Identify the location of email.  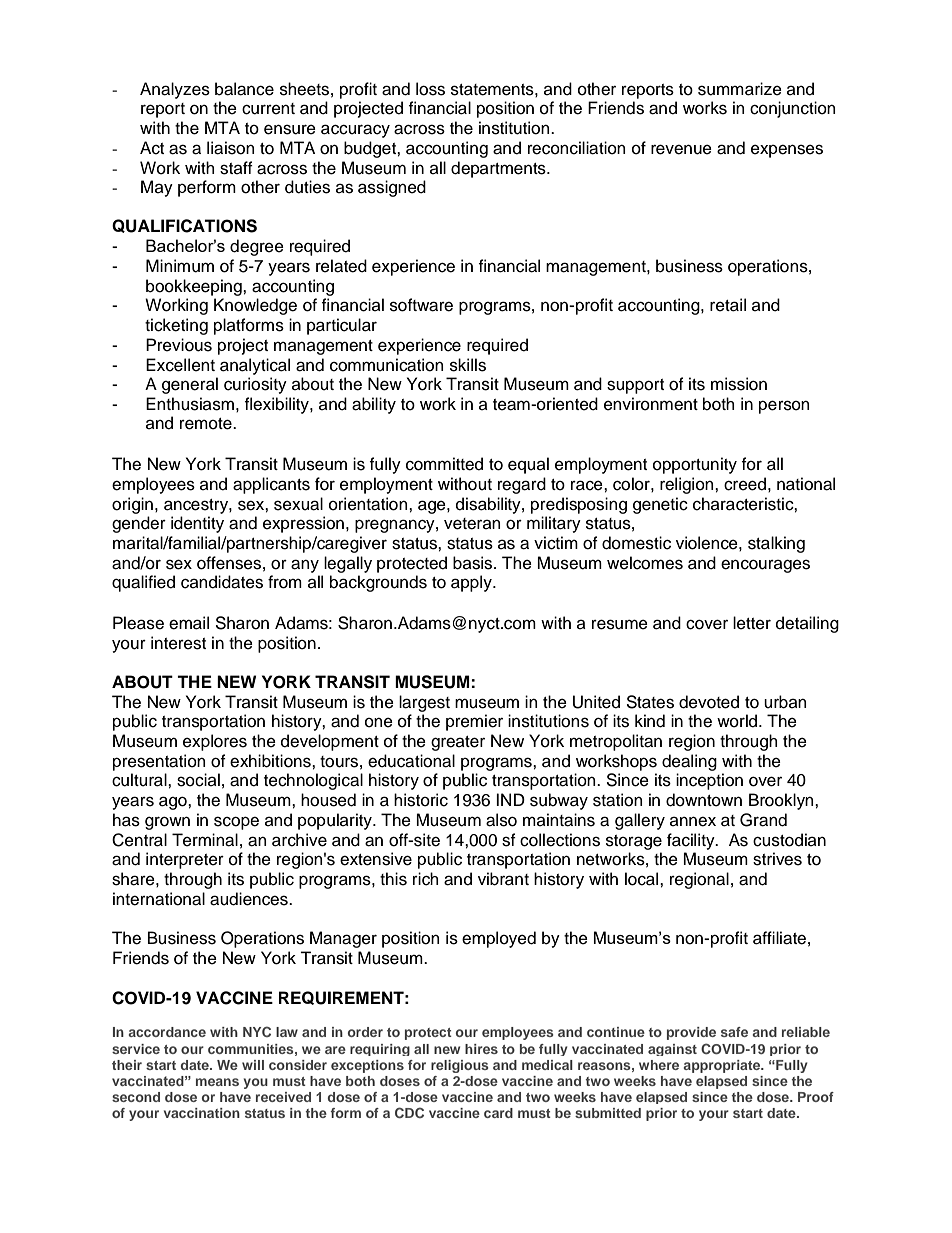
(189, 623).
